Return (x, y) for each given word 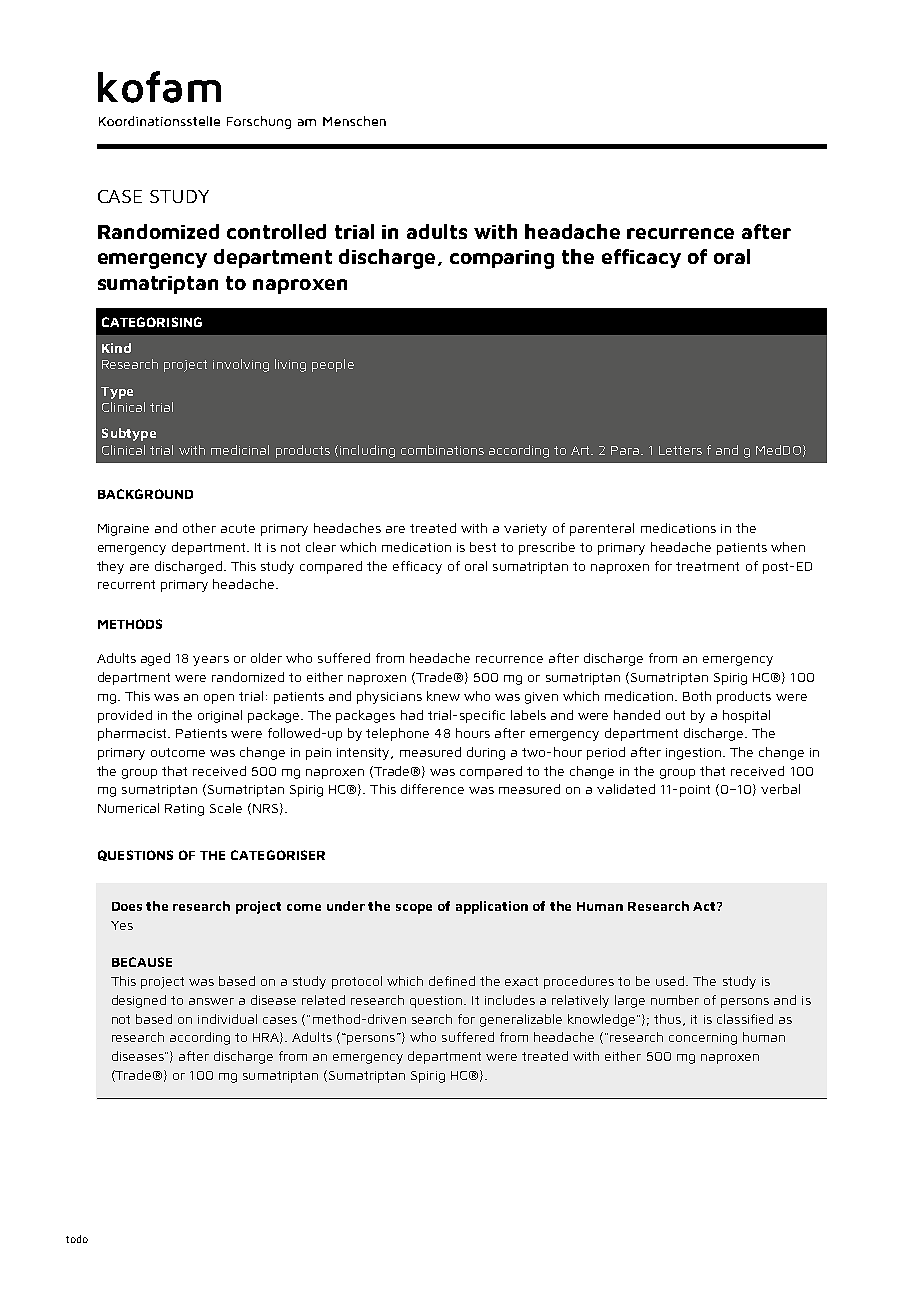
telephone (397, 734)
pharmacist (133, 734)
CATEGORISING (152, 322)
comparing (502, 259)
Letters (680, 450)
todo (77, 1239)
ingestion (695, 754)
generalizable (521, 1020)
